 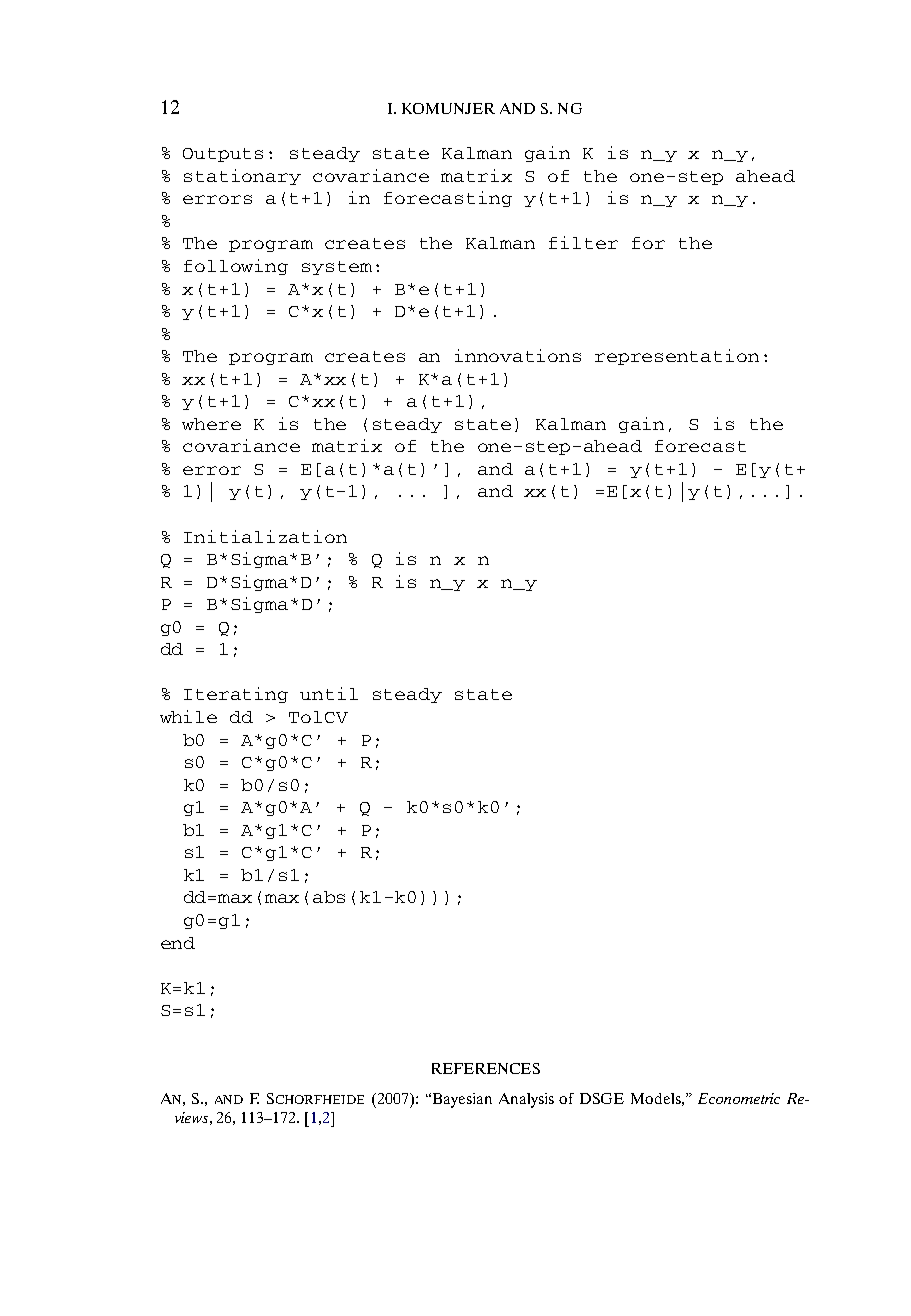 I want to click on Econometric, so click(x=739, y=1098).
